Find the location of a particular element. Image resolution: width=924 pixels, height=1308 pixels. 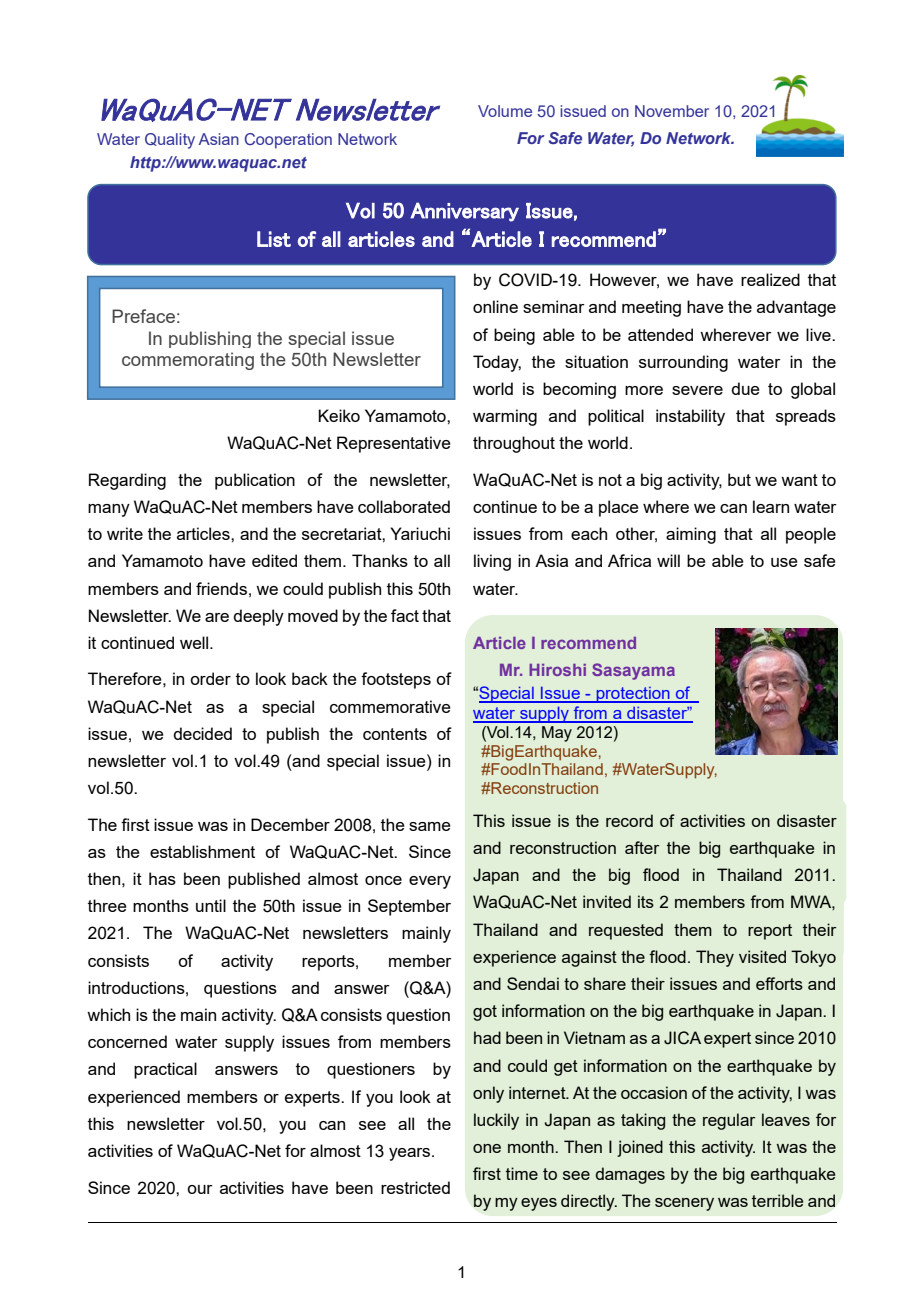

Quality is located at coordinates (170, 141).
